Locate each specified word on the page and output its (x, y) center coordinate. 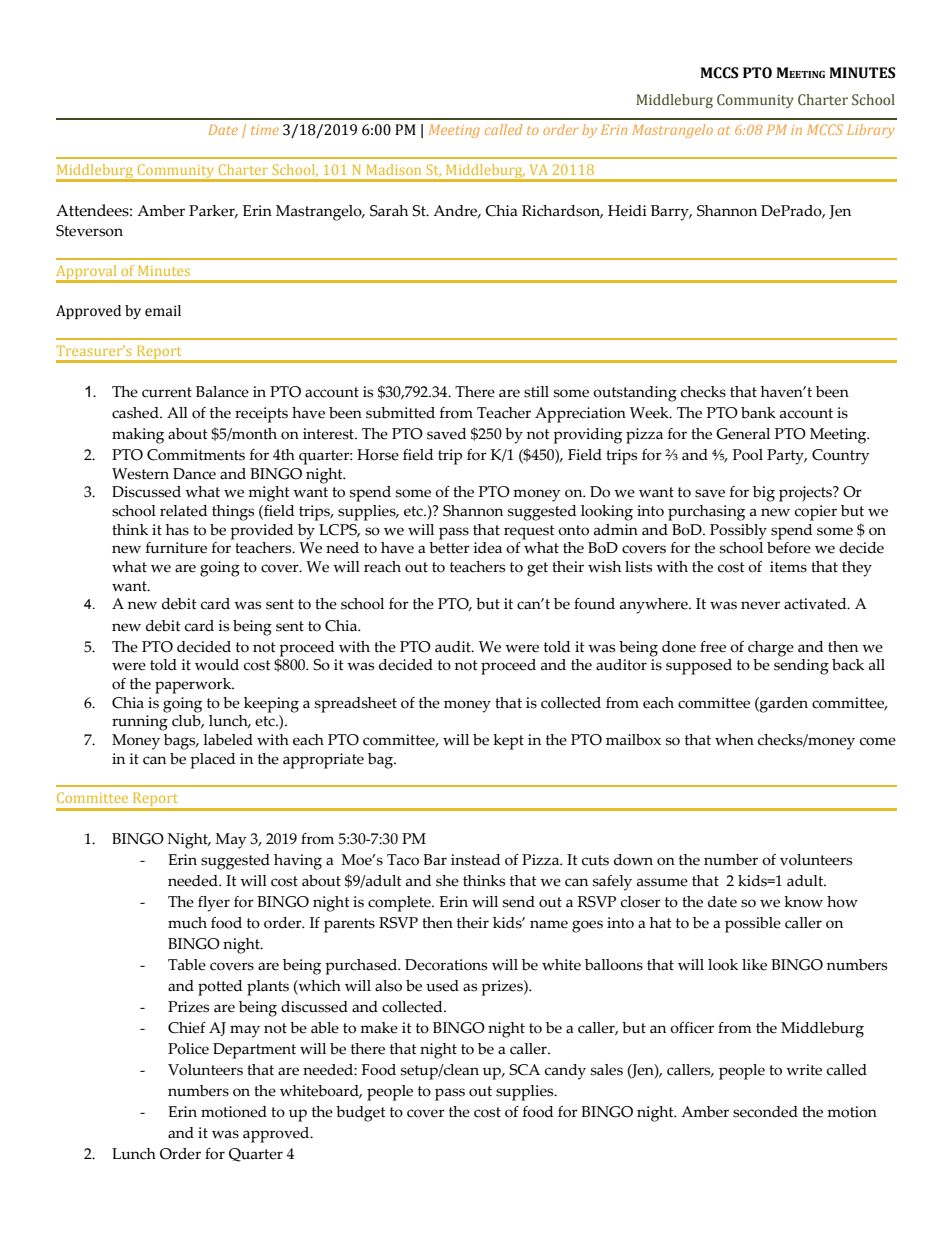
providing (587, 436)
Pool (748, 455)
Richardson (562, 212)
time (265, 130)
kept (508, 742)
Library (871, 131)
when (734, 740)
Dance (194, 474)
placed (212, 761)
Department (254, 1051)
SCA (524, 1070)
